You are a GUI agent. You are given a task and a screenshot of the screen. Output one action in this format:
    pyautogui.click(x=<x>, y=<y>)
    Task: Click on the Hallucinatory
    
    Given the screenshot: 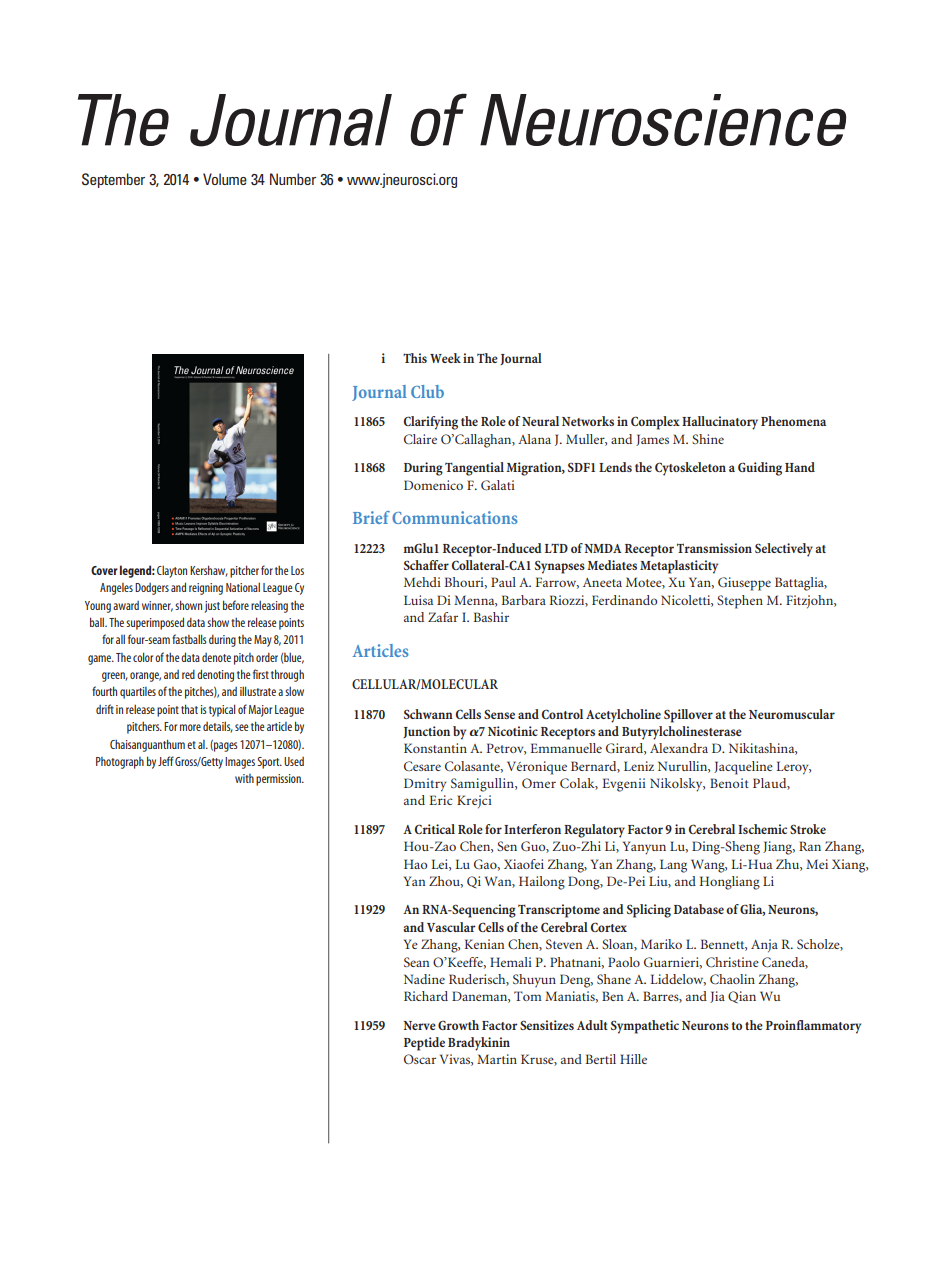 What is the action you would take?
    pyautogui.click(x=720, y=423)
